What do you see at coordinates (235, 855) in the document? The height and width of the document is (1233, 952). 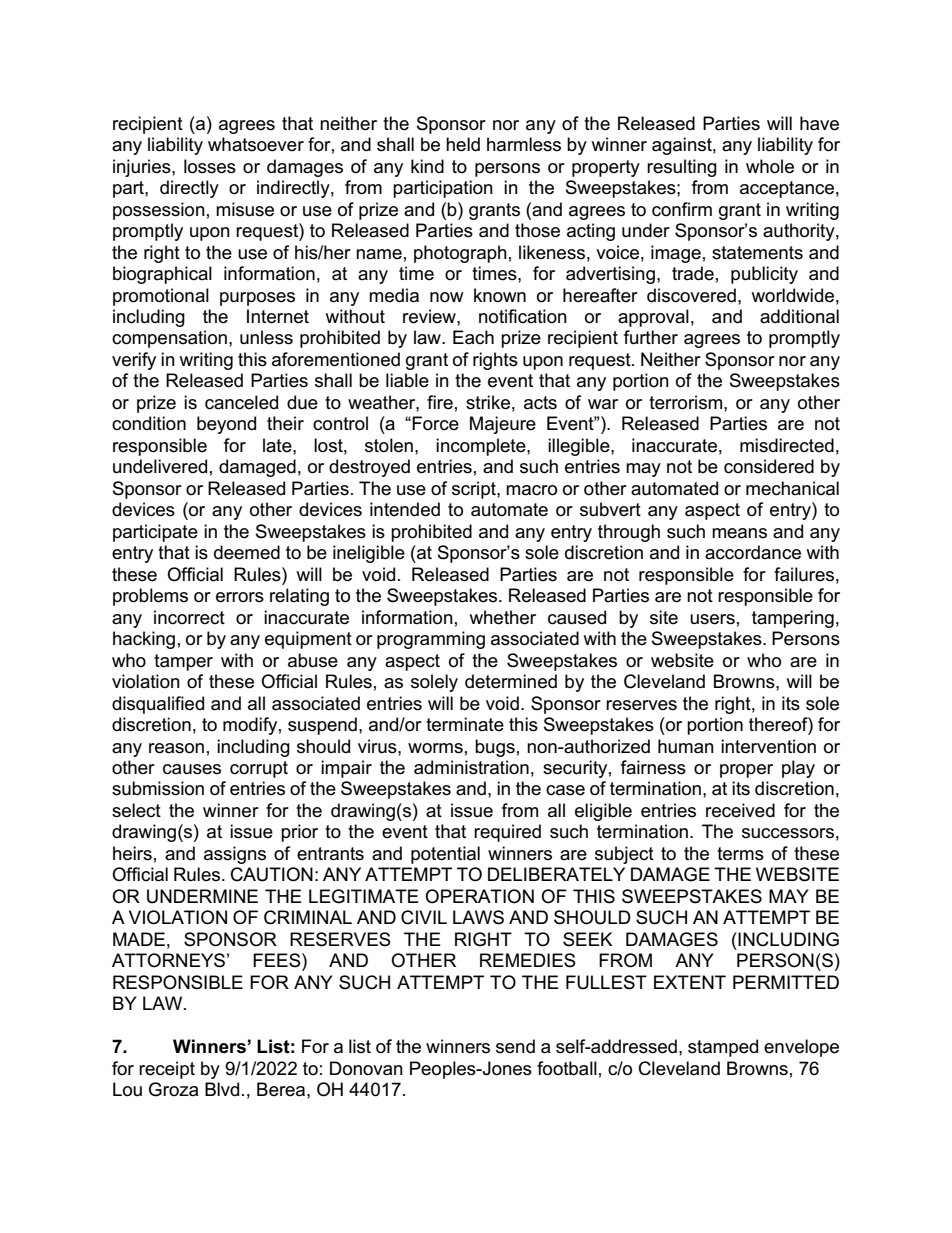 I see `assigns` at bounding box center [235, 855].
